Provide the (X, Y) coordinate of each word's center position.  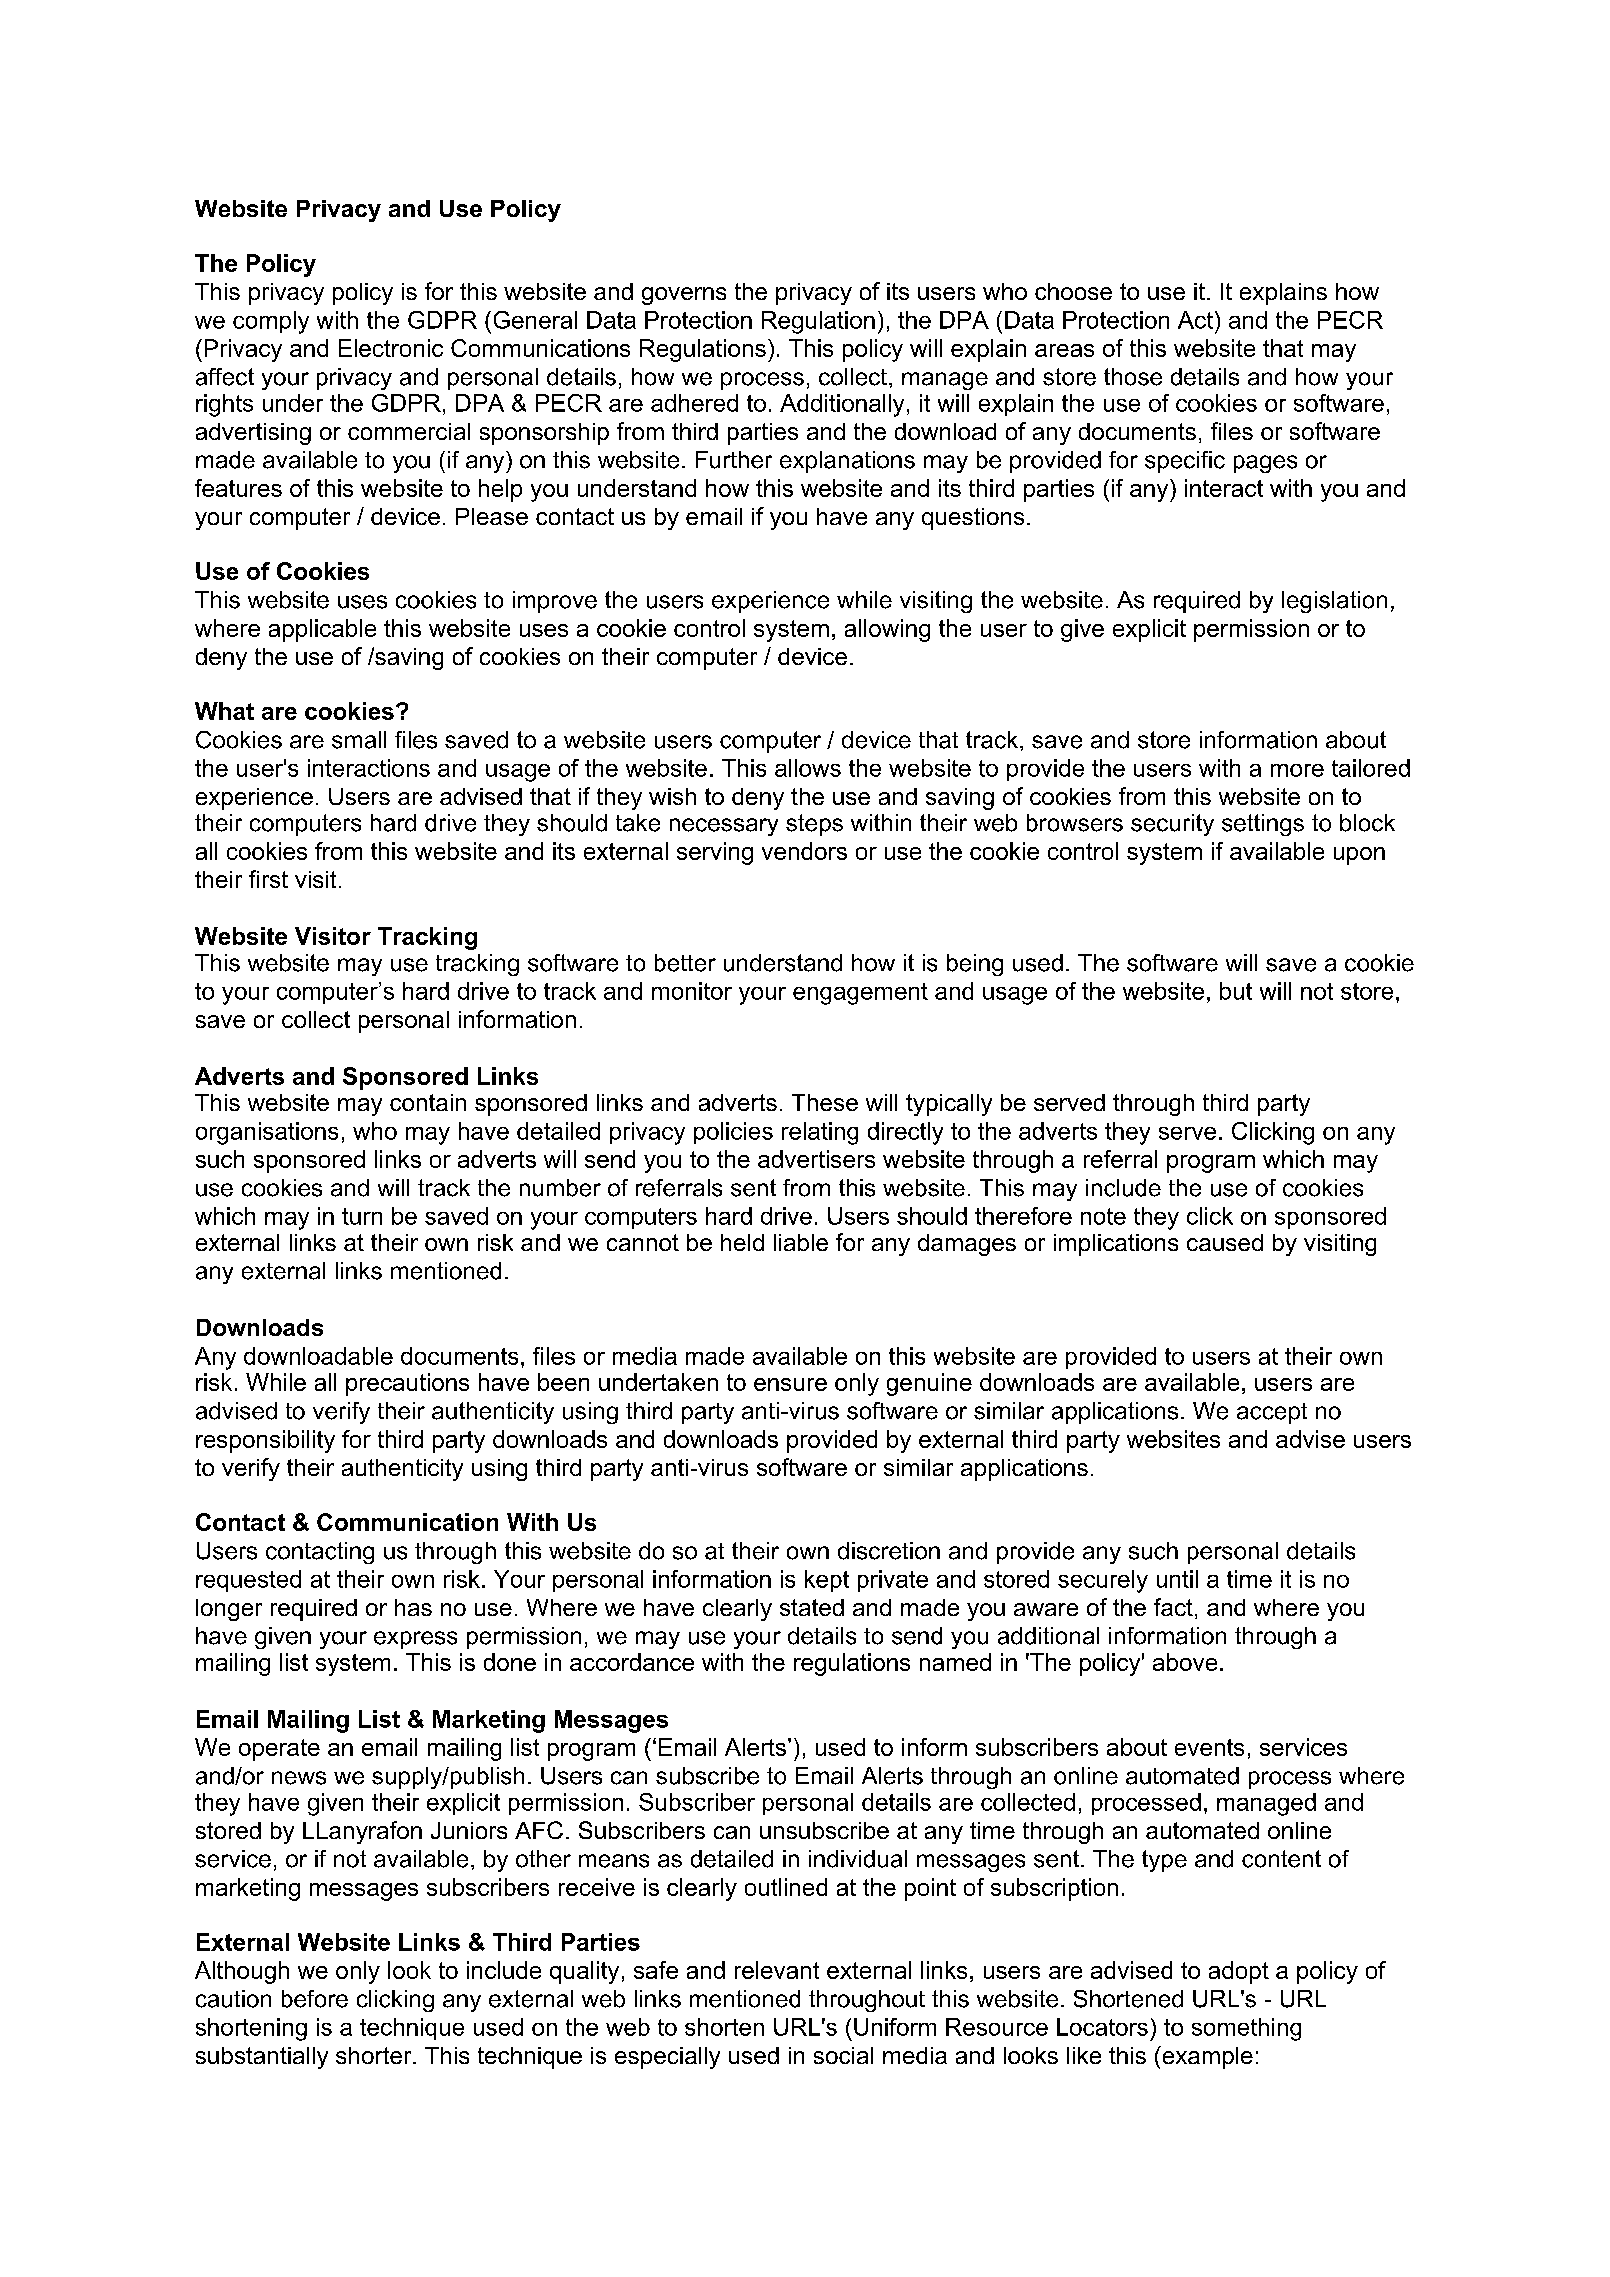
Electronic (391, 348)
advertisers (816, 1159)
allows (808, 768)
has (413, 1607)
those (1133, 377)
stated (812, 1607)
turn (362, 1216)
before (315, 1999)
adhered (694, 403)
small (359, 740)
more (1297, 770)
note (1103, 1216)
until (1177, 1579)
